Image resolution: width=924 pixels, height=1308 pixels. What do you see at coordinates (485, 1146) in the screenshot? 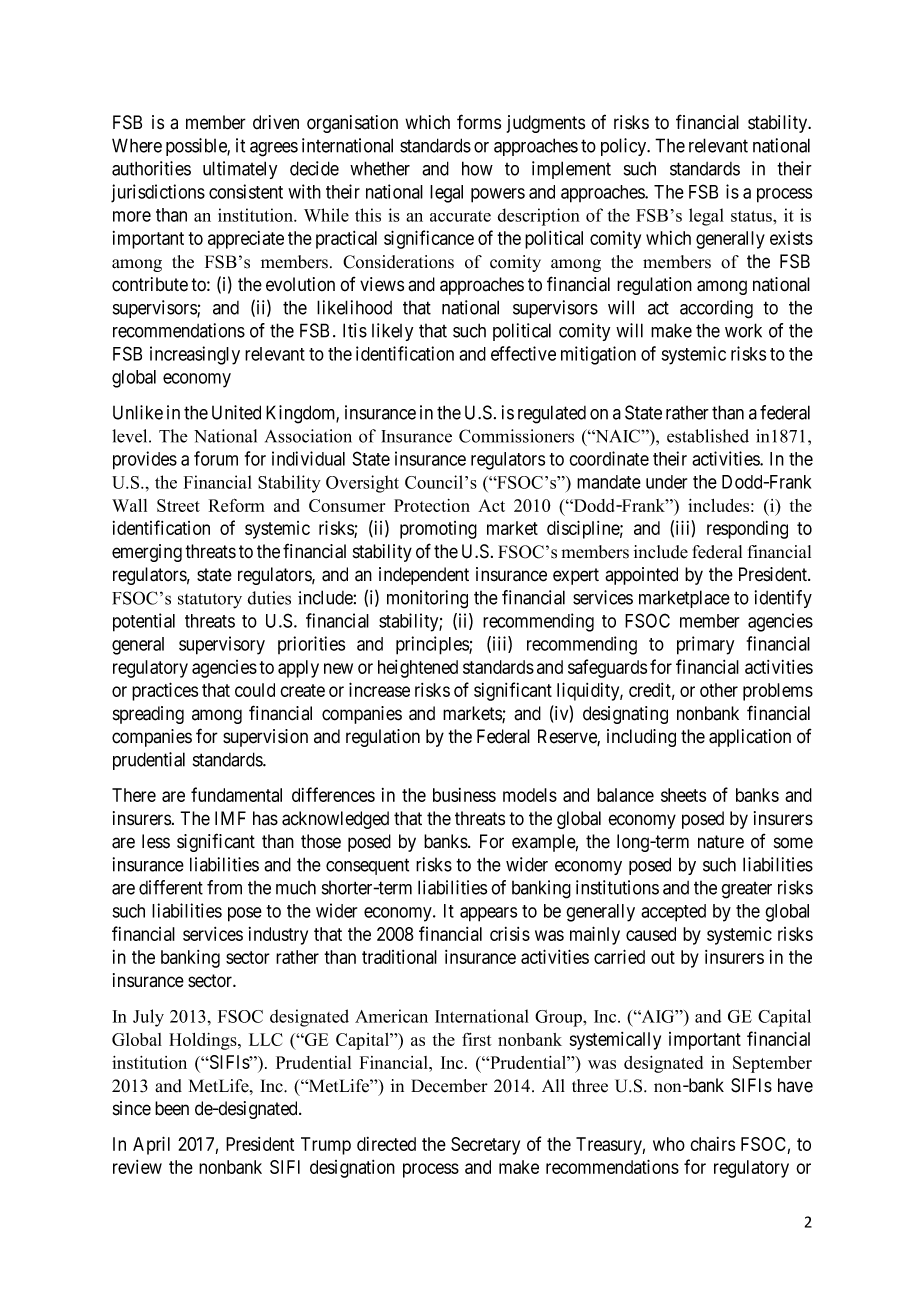
I see `Secretary` at bounding box center [485, 1146].
